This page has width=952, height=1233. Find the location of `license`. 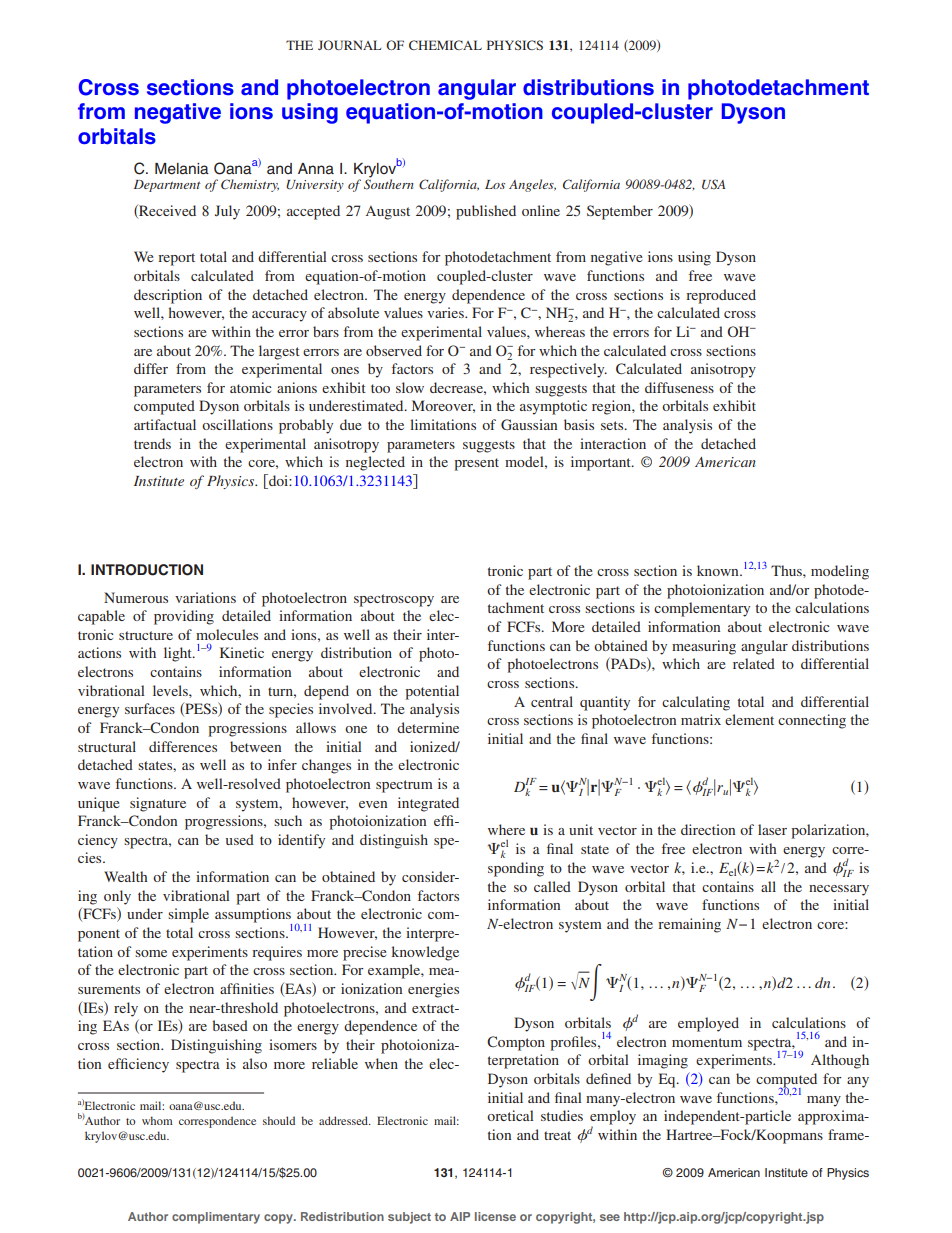

license is located at coordinates (495, 1216).
